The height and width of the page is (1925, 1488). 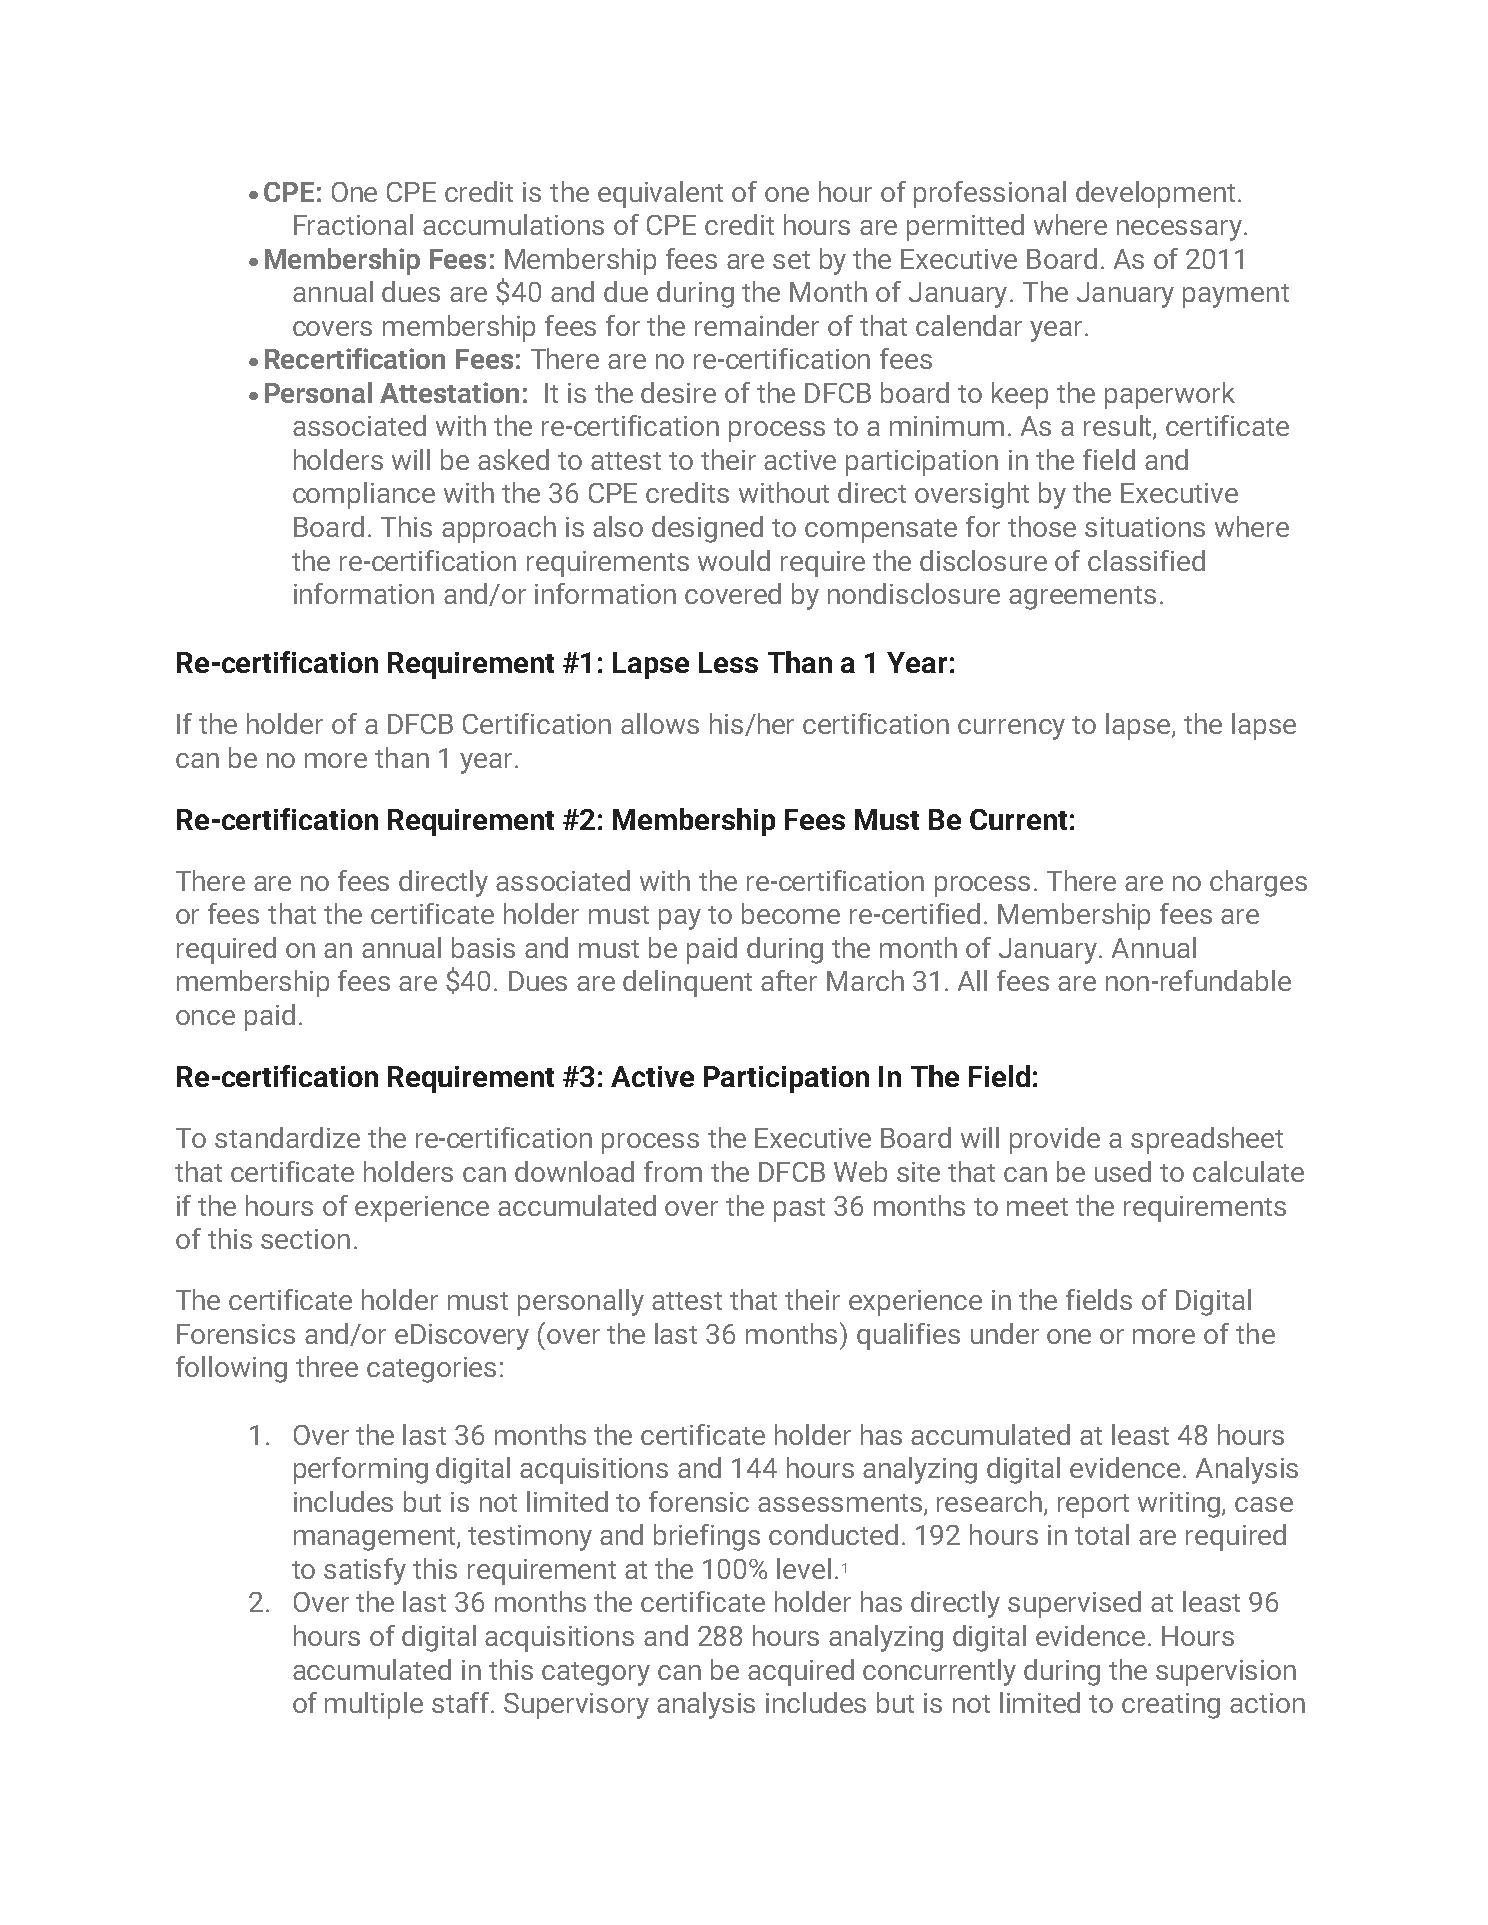 What do you see at coordinates (1179, 230) in the page?
I see `necessary` at bounding box center [1179, 230].
